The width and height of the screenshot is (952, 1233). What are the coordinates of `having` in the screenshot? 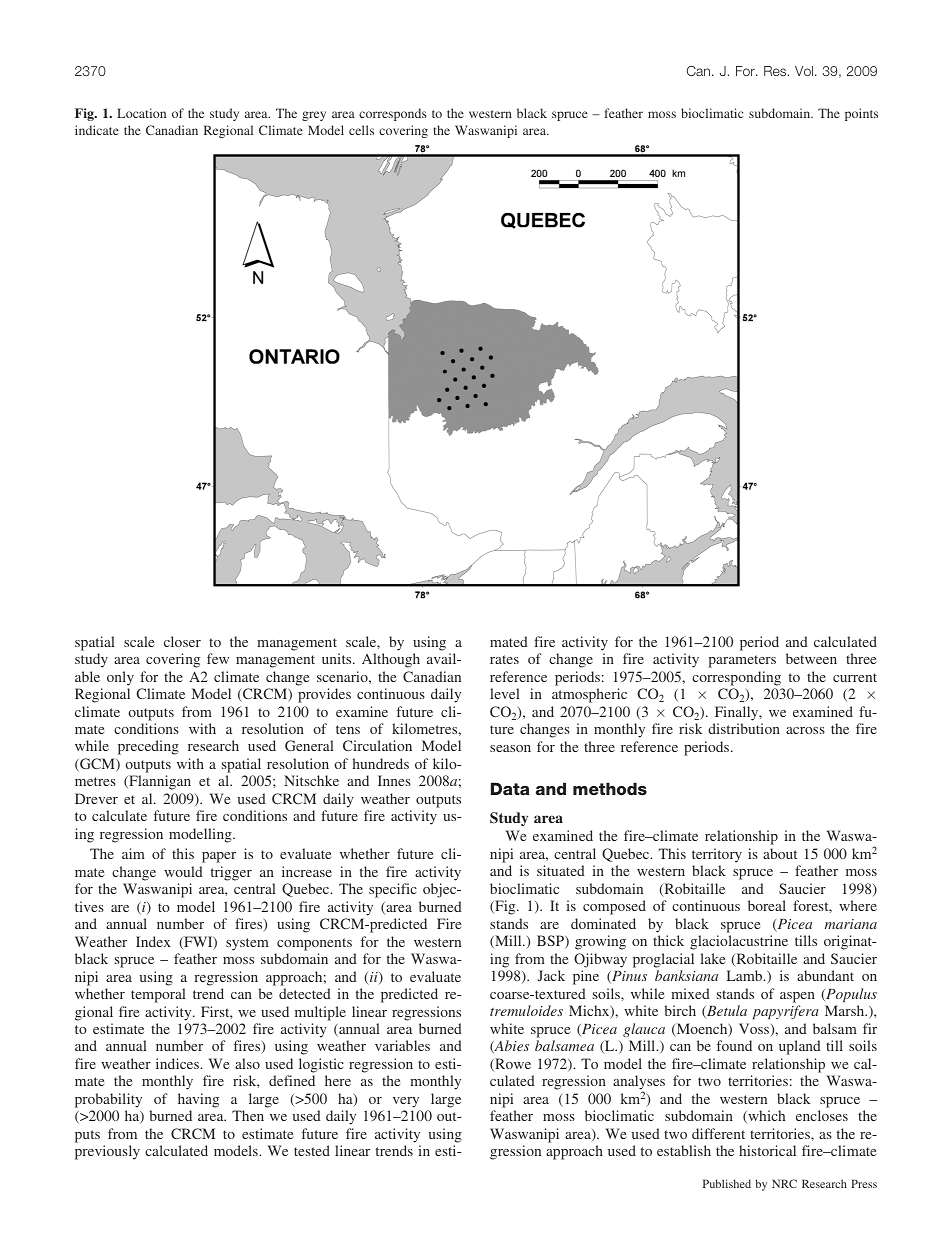 It's located at (198, 1100).
